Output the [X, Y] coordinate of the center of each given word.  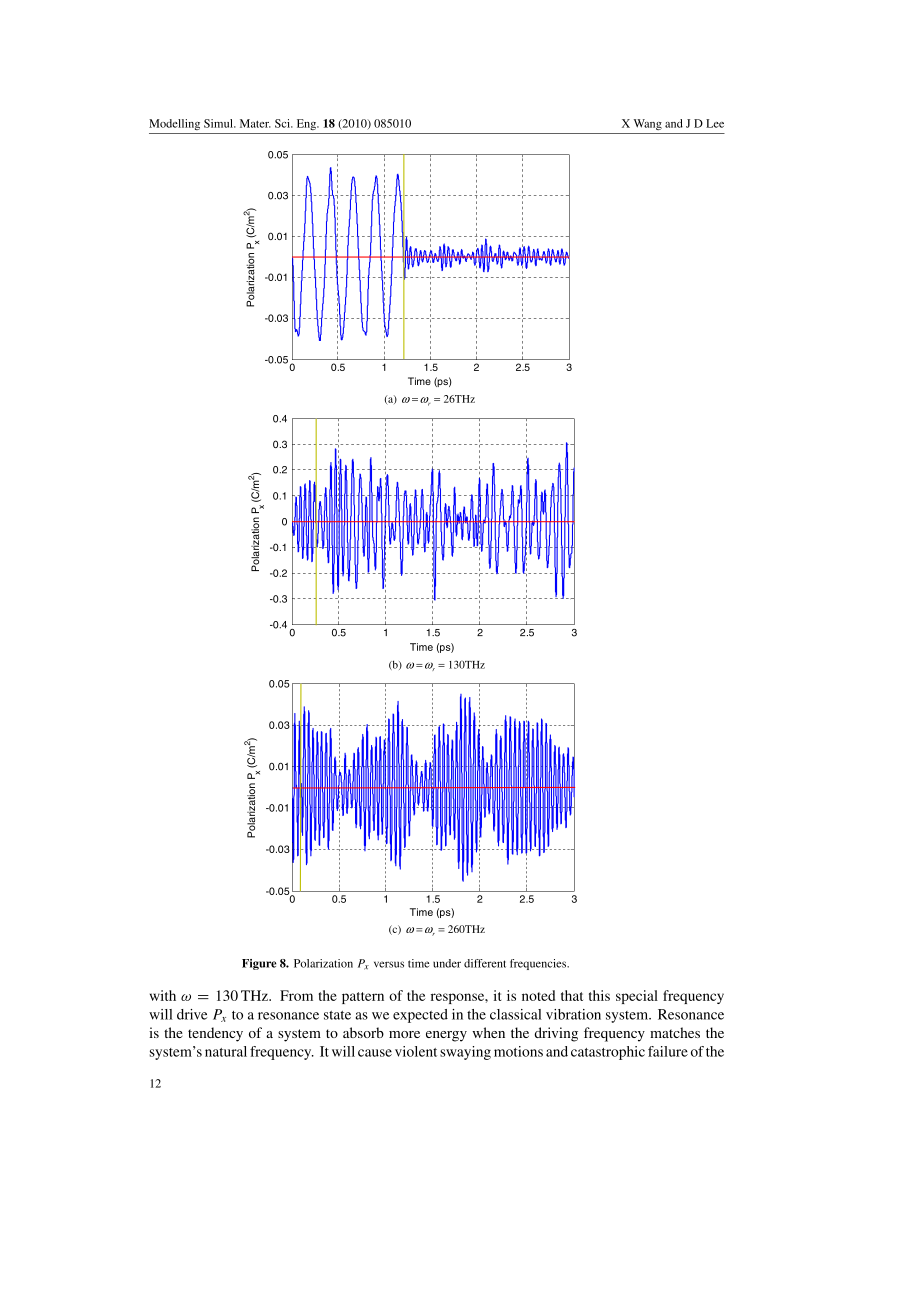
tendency [215, 1034]
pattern [363, 998]
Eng [307, 124]
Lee [715, 123]
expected [420, 1016]
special [637, 997]
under [447, 963]
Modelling [174, 124]
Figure [259, 964]
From [296, 995]
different [485, 963]
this [599, 995]
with [163, 995]
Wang [648, 124]
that [572, 995]
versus [389, 964]
